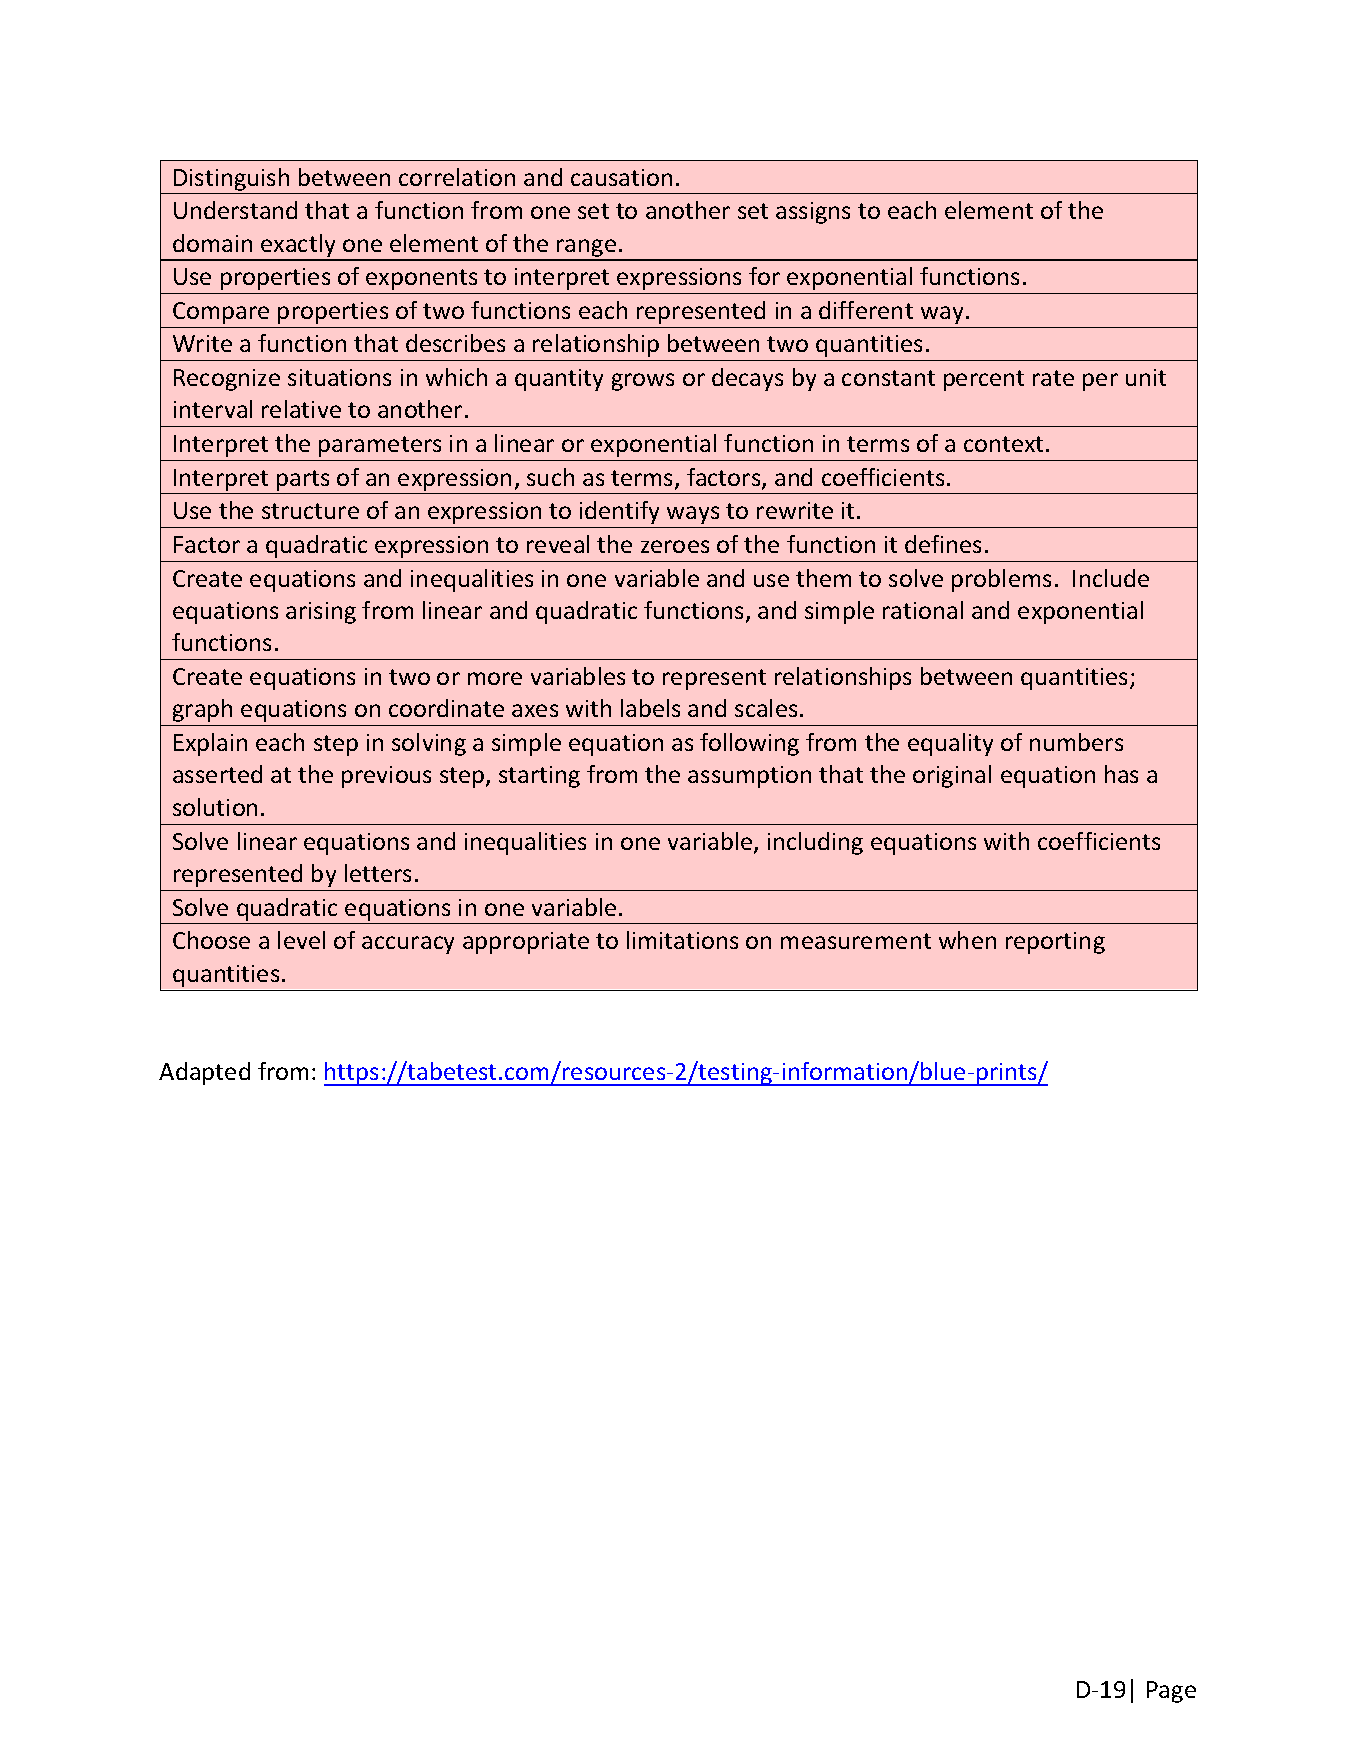 Image resolution: width=1357 pixels, height=1756 pixels. I want to click on Adapted, so click(204, 1073).
